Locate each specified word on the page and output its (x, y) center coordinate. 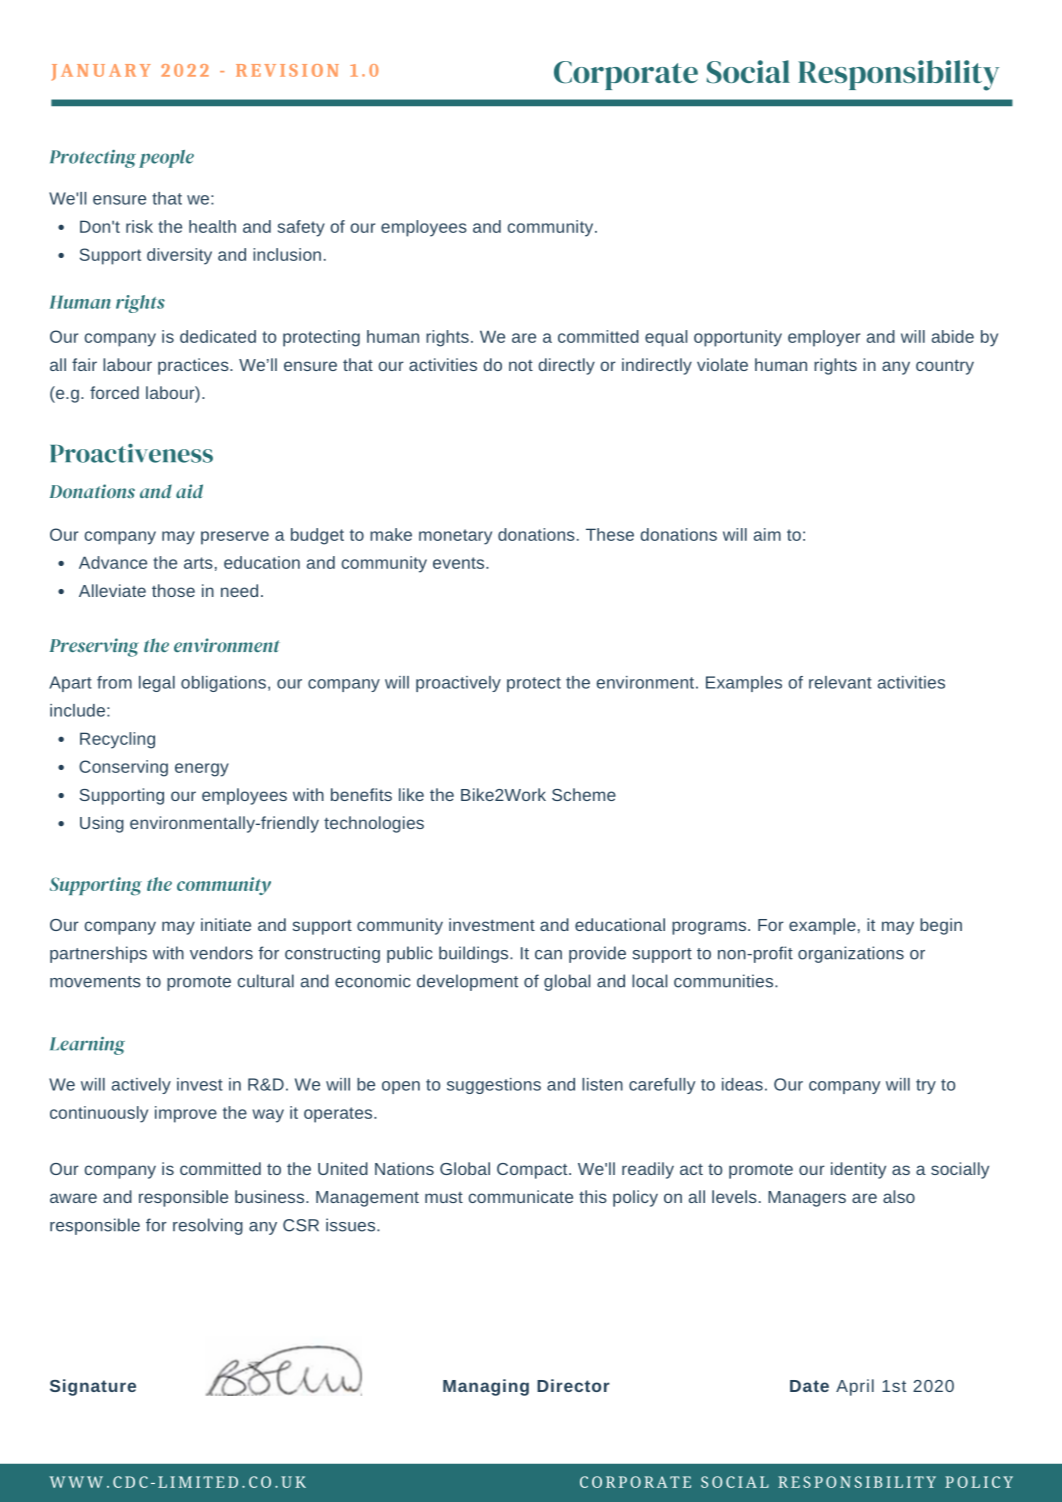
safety (301, 228)
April (855, 1387)
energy (202, 770)
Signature (93, 1387)
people (166, 159)
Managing (486, 1387)
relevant (840, 682)
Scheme (584, 794)
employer (824, 338)
